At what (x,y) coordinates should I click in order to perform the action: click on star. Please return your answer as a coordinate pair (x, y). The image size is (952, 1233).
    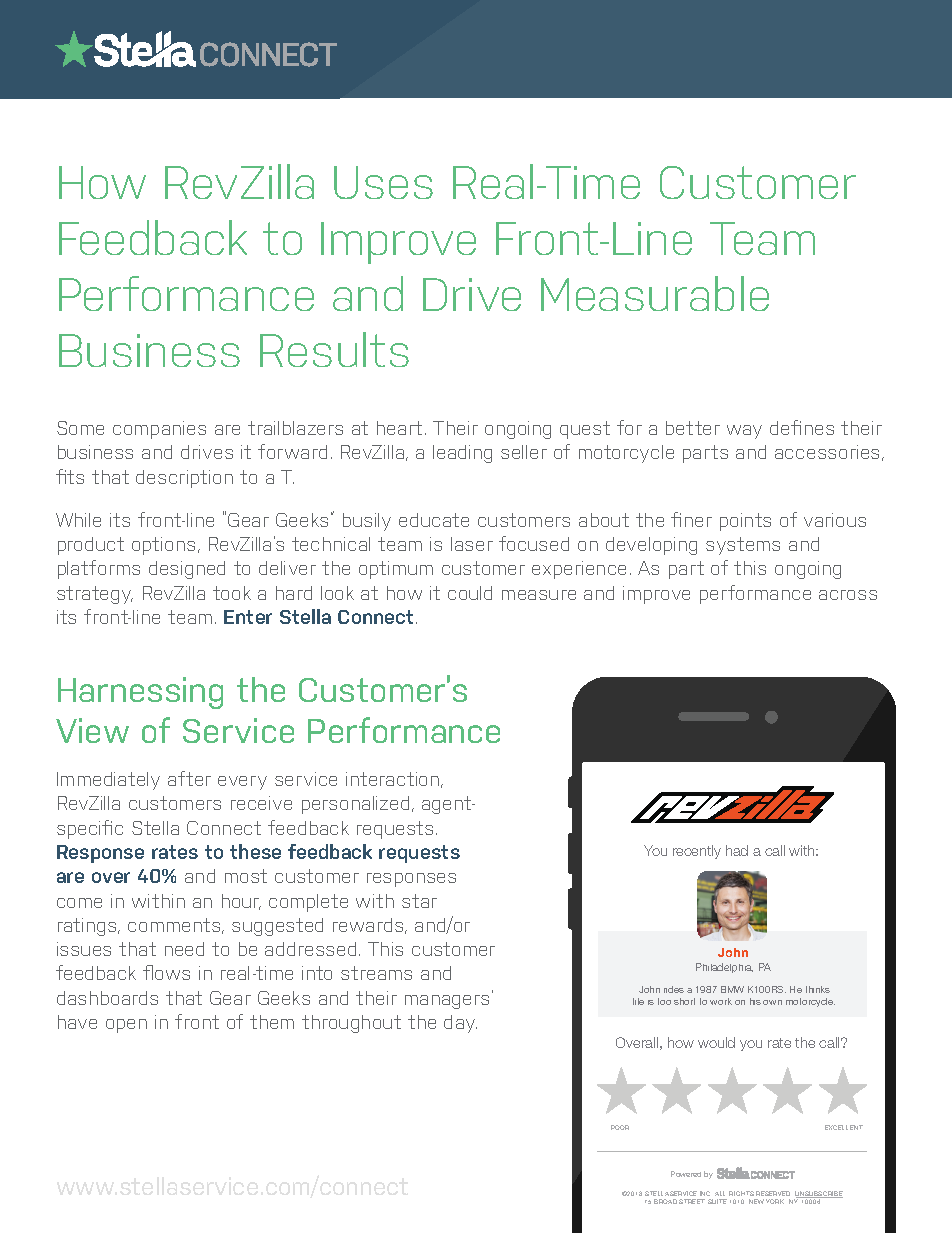
    Looking at the image, I should click on (419, 901).
